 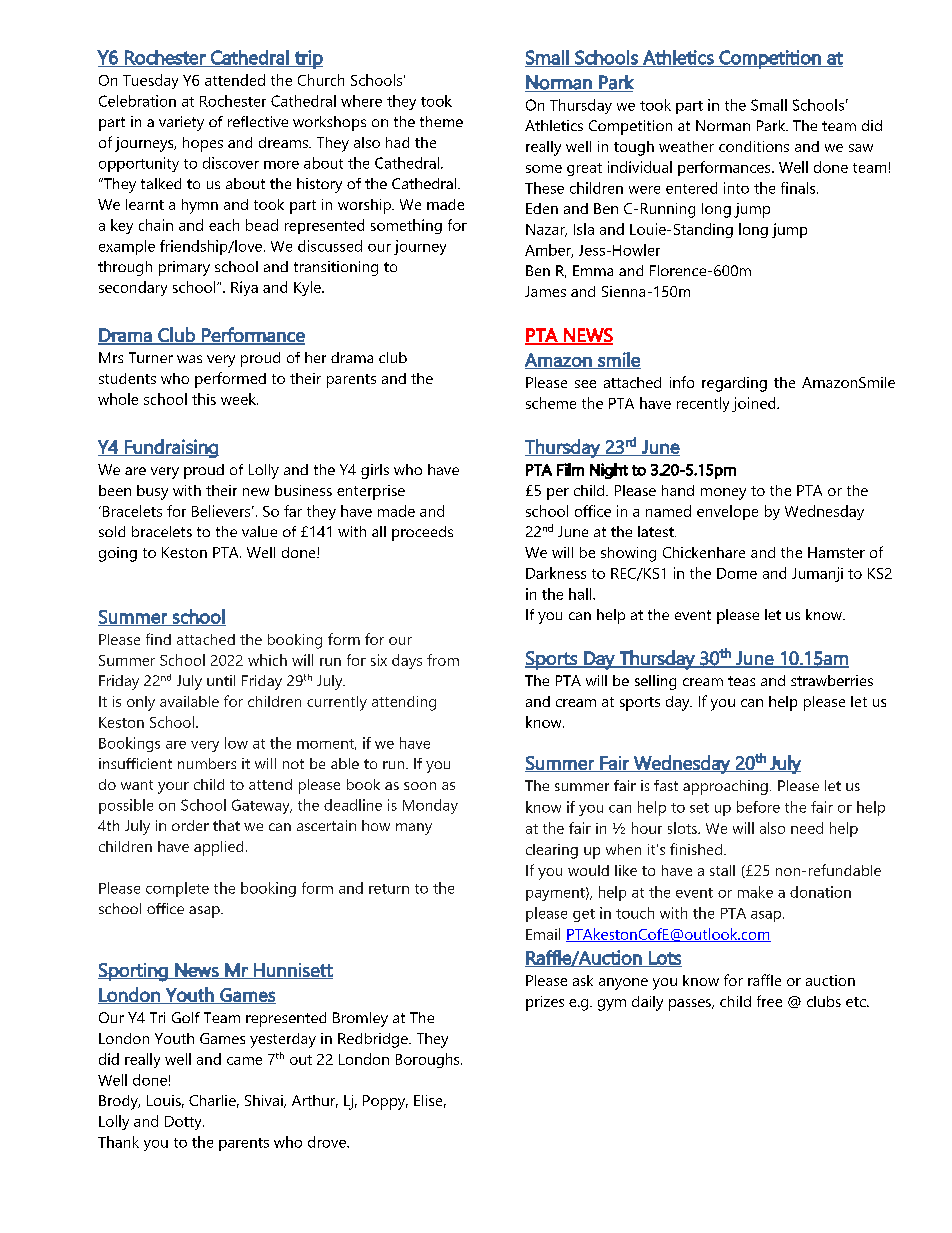 What do you see at coordinates (184, 1123) in the document?
I see `Dotty` at bounding box center [184, 1123].
